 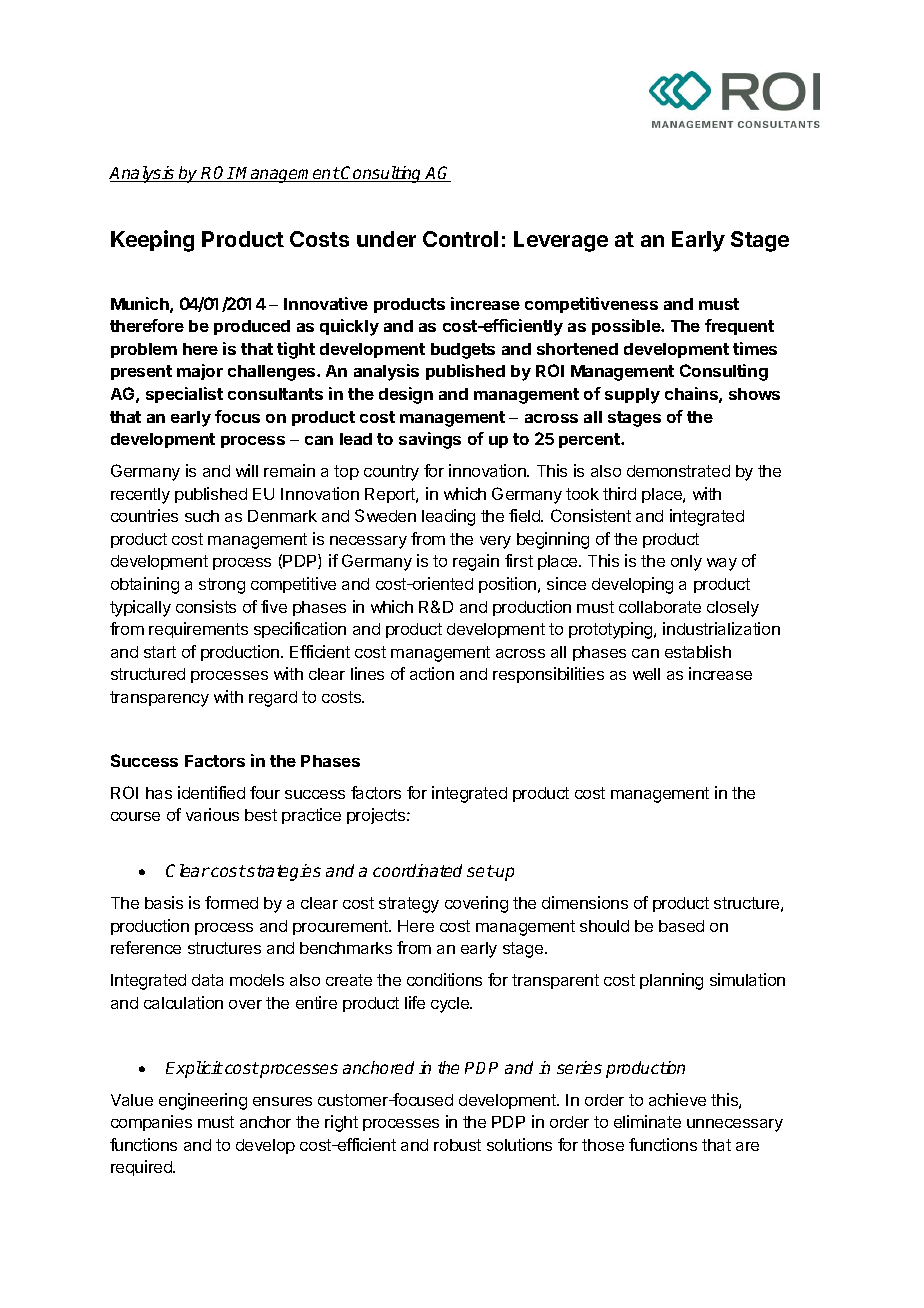 I want to click on eliminate, so click(x=647, y=1121).
